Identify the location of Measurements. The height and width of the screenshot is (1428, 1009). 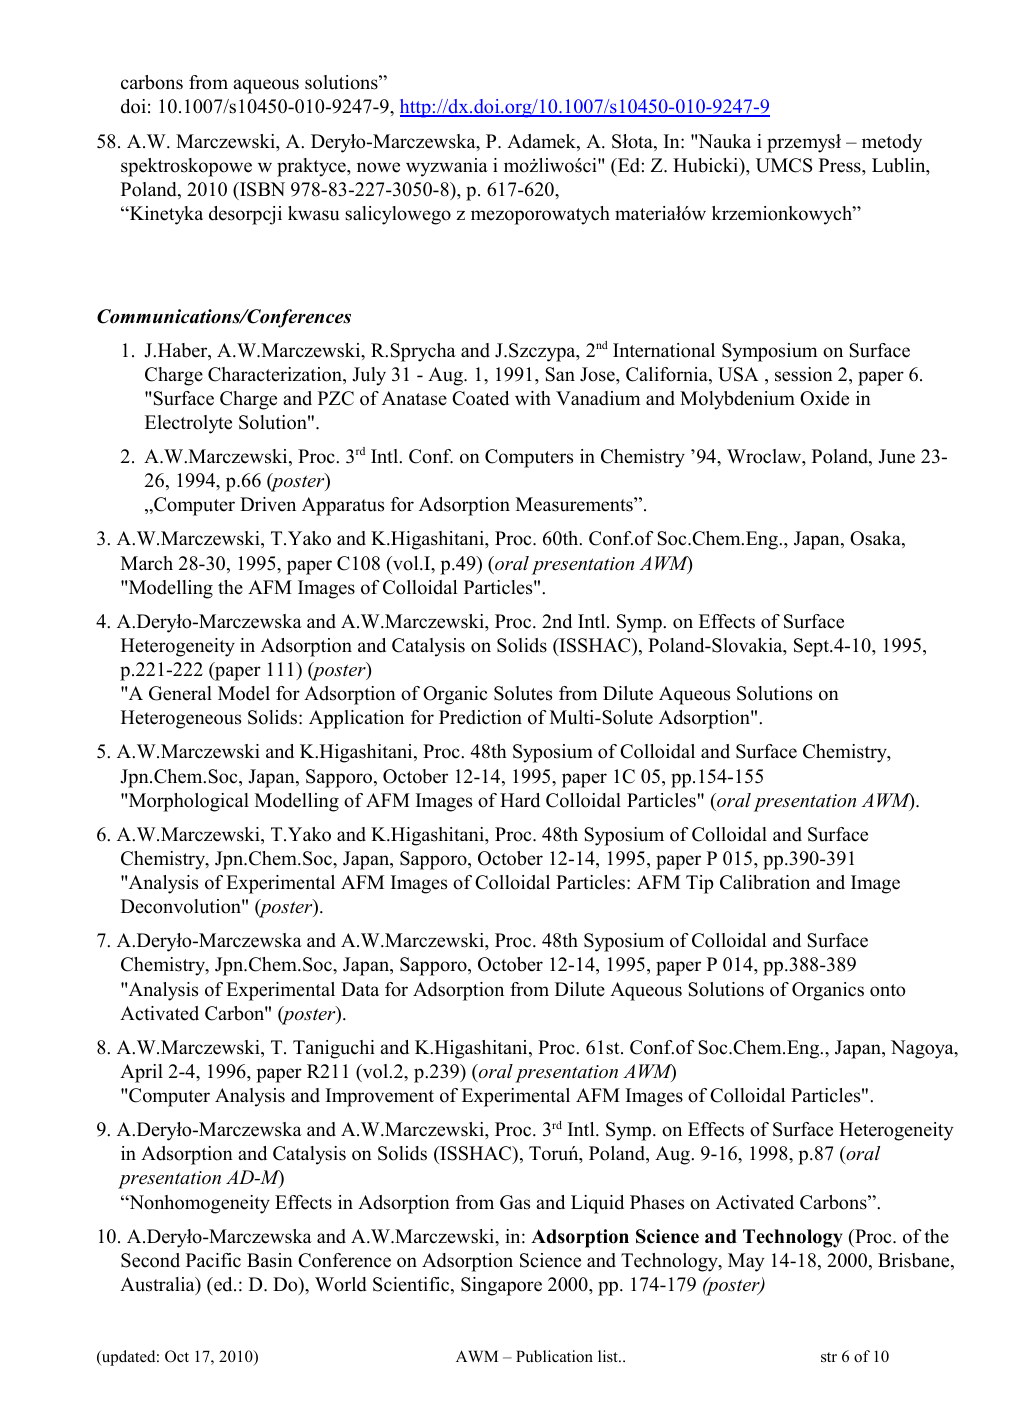
(575, 504).
